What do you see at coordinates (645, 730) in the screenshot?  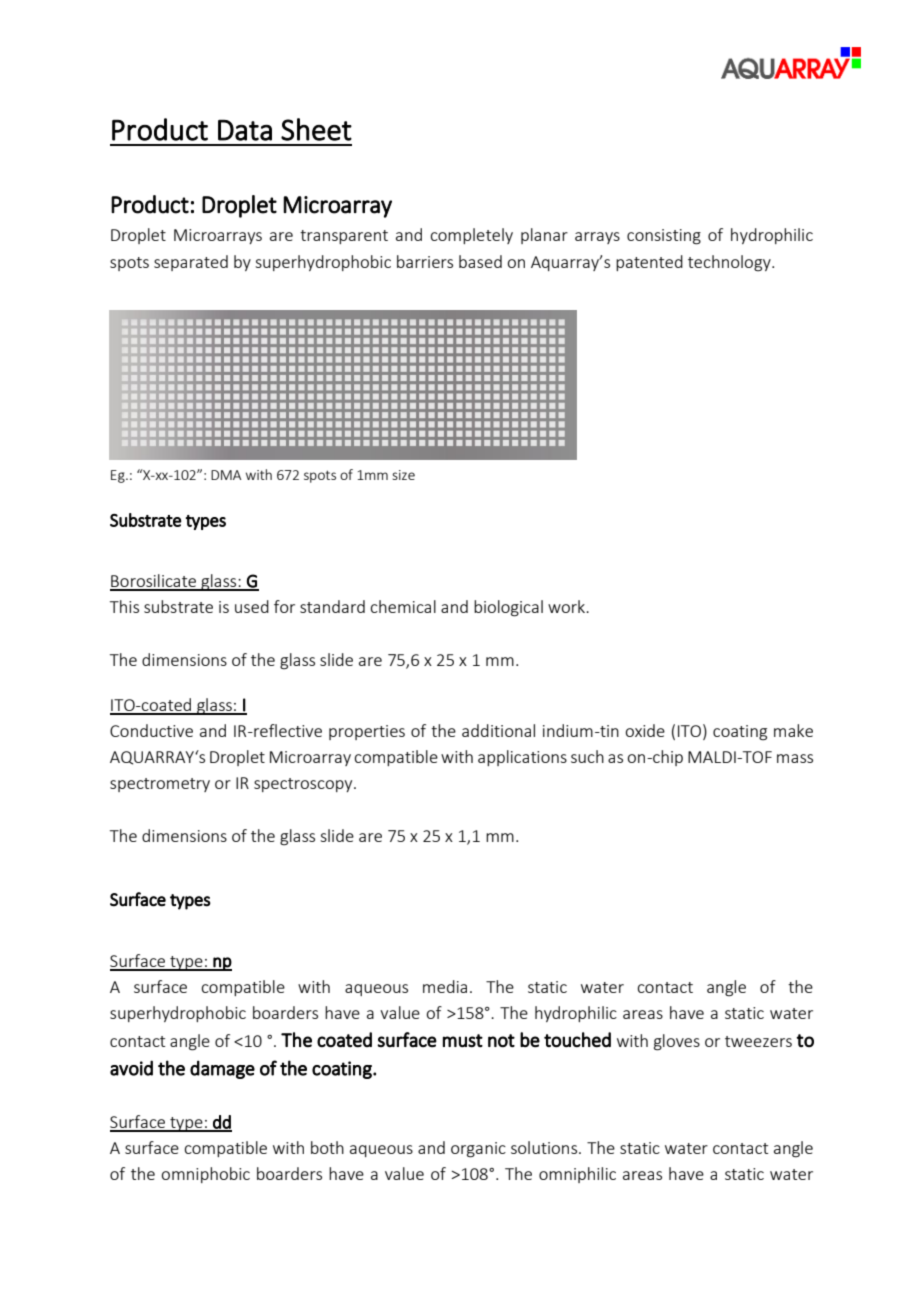 I see `oxide` at bounding box center [645, 730].
